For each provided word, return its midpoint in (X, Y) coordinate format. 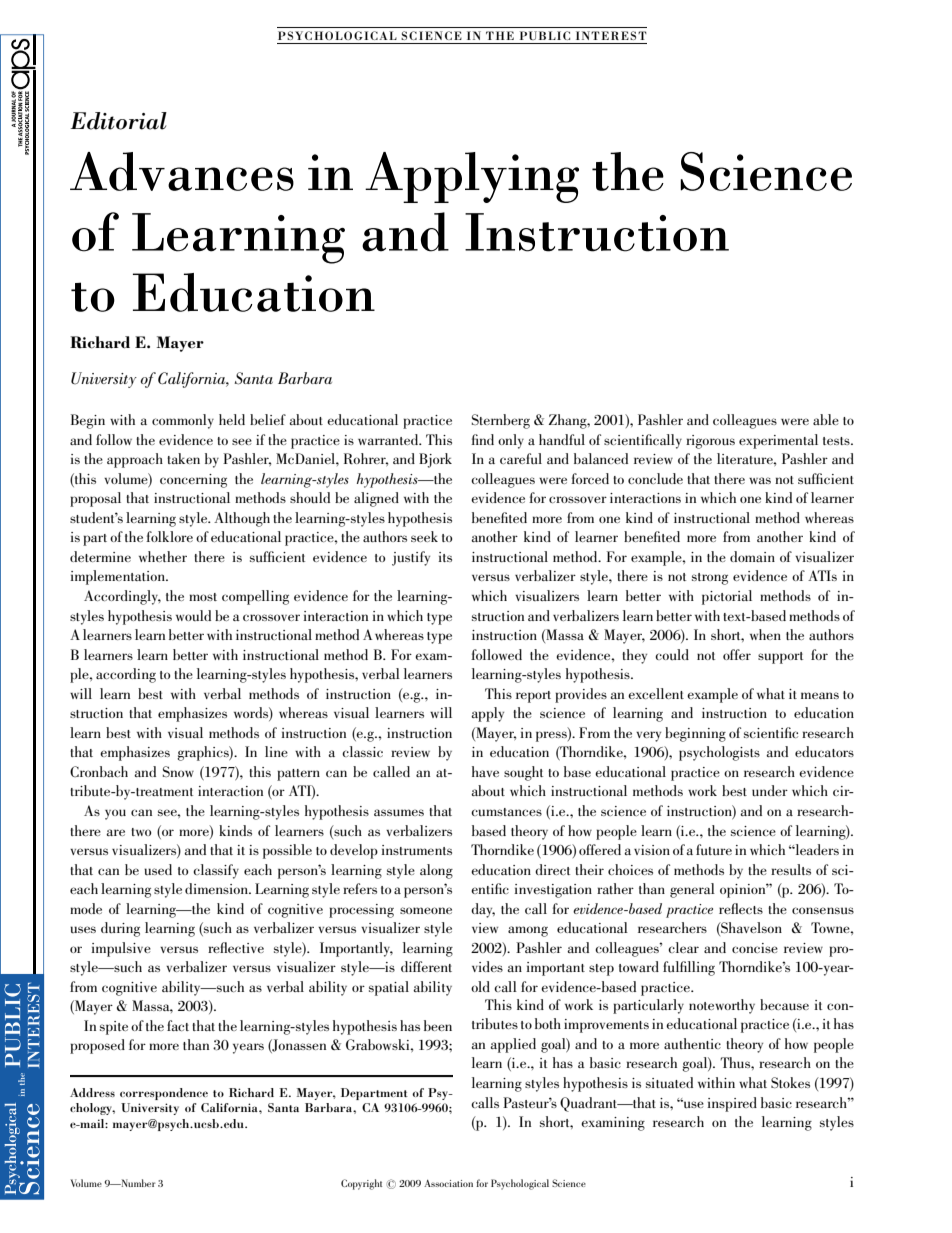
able (826, 419)
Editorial (118, 121)
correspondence (164, 1094)
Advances (182, 171)
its (445, 557)
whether (163, 556)
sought (523, 773)
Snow (178, 771)
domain (752, 556)
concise (755, 948)
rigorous (710, 442)
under (770, 790)
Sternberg (501, 421)
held (232, 419)
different (426, 966)
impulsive (121, 949)
